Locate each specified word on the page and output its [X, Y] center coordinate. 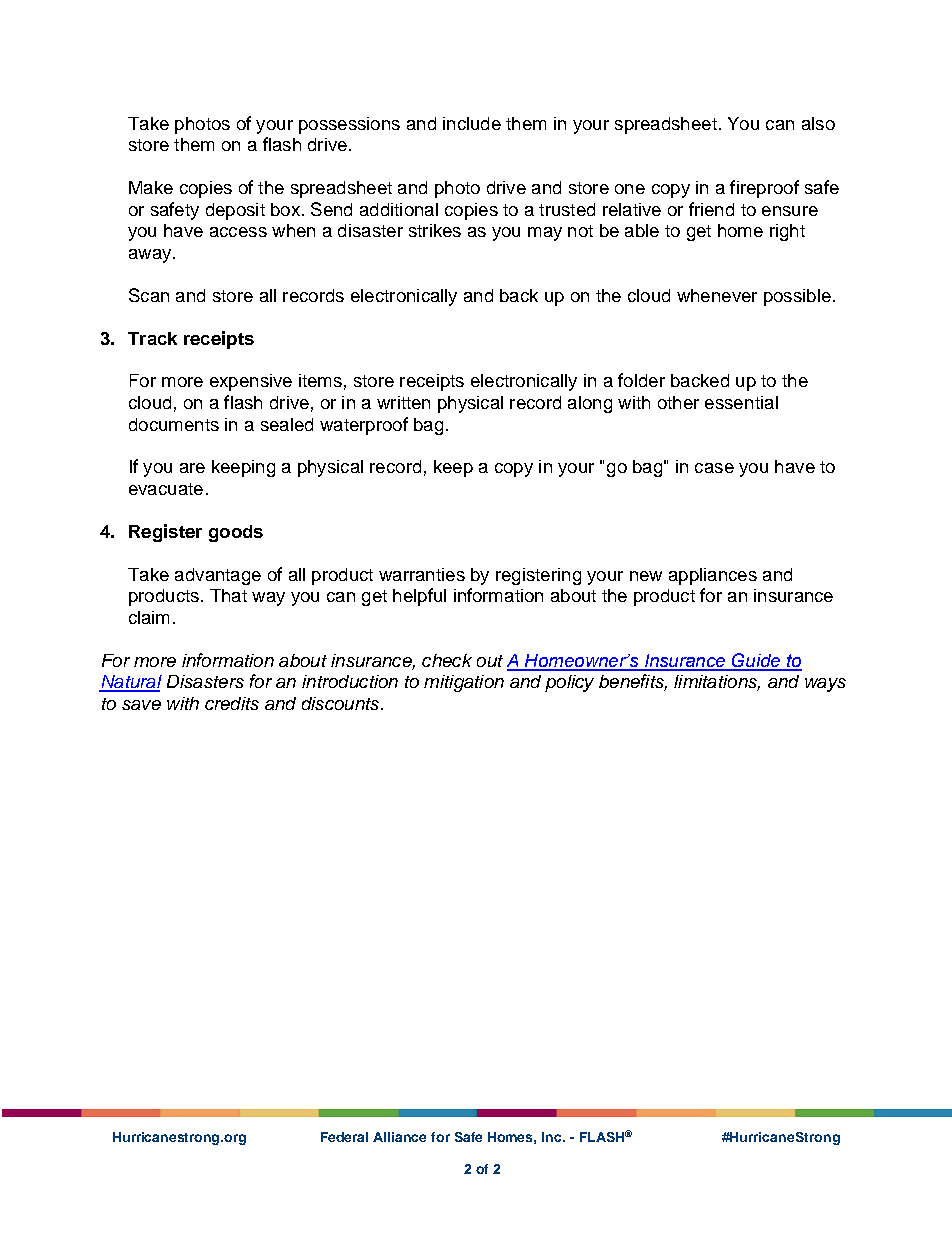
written [403, 402]
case [714, 468]
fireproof [764, 189]
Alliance [399, 1137]
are [192, 468]
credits [232, 703]
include [472, 123]
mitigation [464, 683]
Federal [344, 1137]
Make [151, 187]
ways [825, 685]
